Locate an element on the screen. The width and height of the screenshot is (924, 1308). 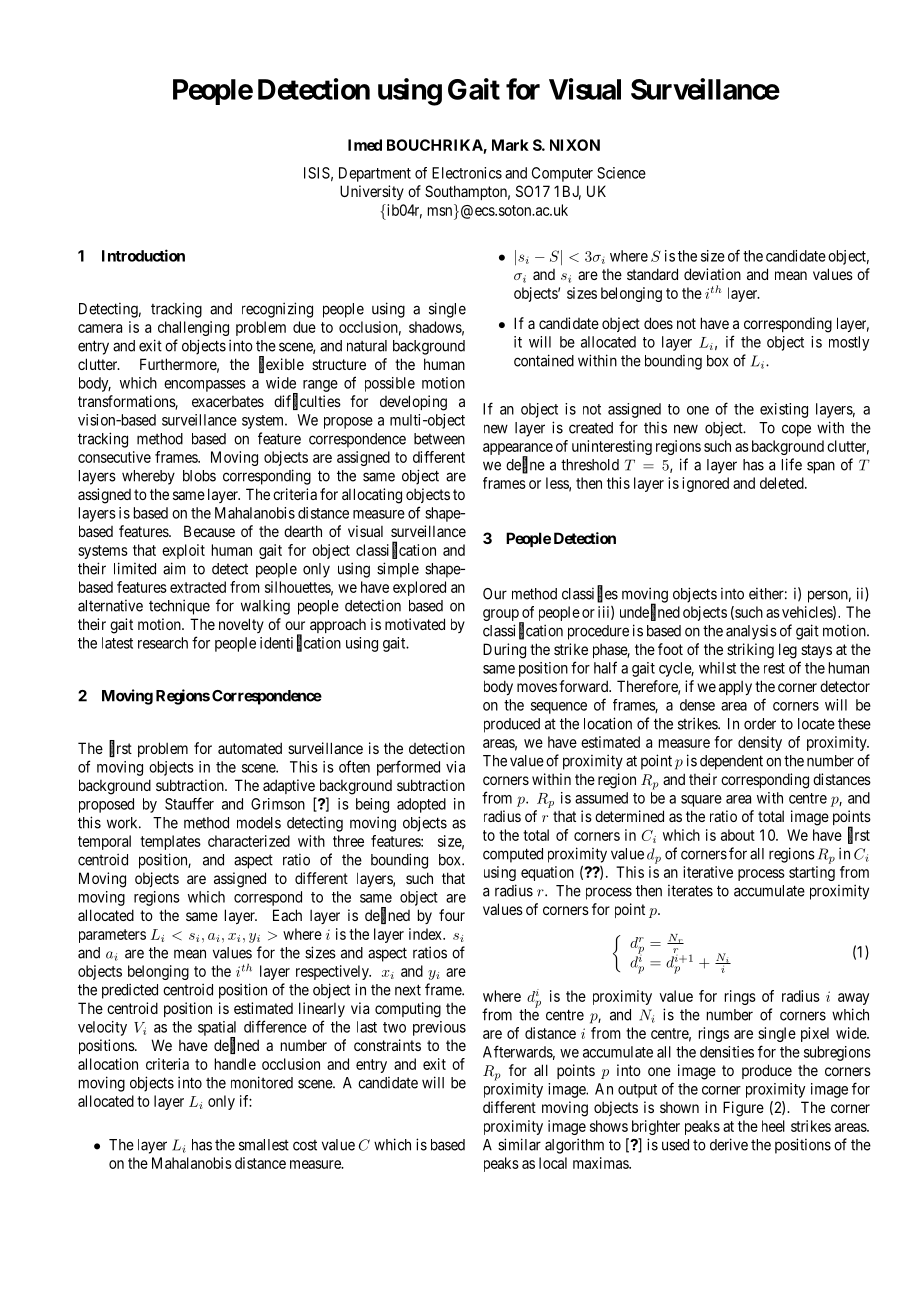
Electronics is located at coordinates (467, 173).
